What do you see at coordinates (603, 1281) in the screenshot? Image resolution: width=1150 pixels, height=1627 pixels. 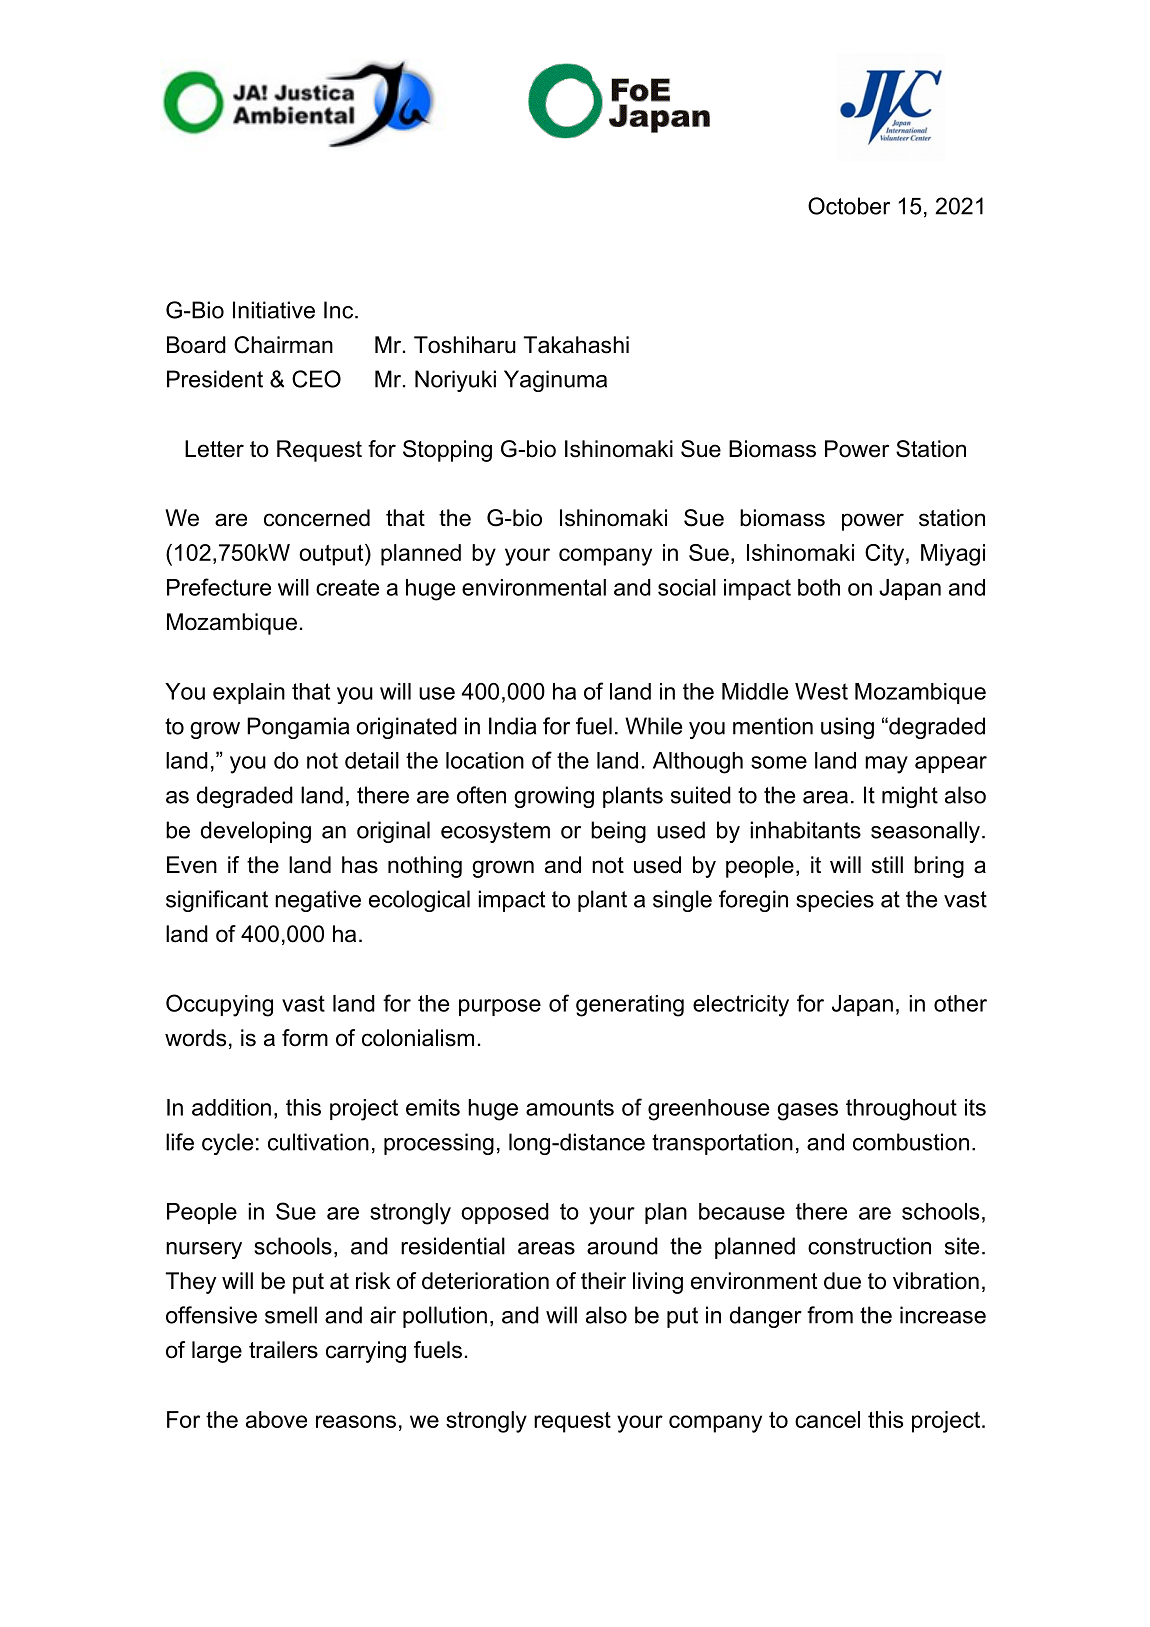 I see `their` at bounding box center [603, 1281].
